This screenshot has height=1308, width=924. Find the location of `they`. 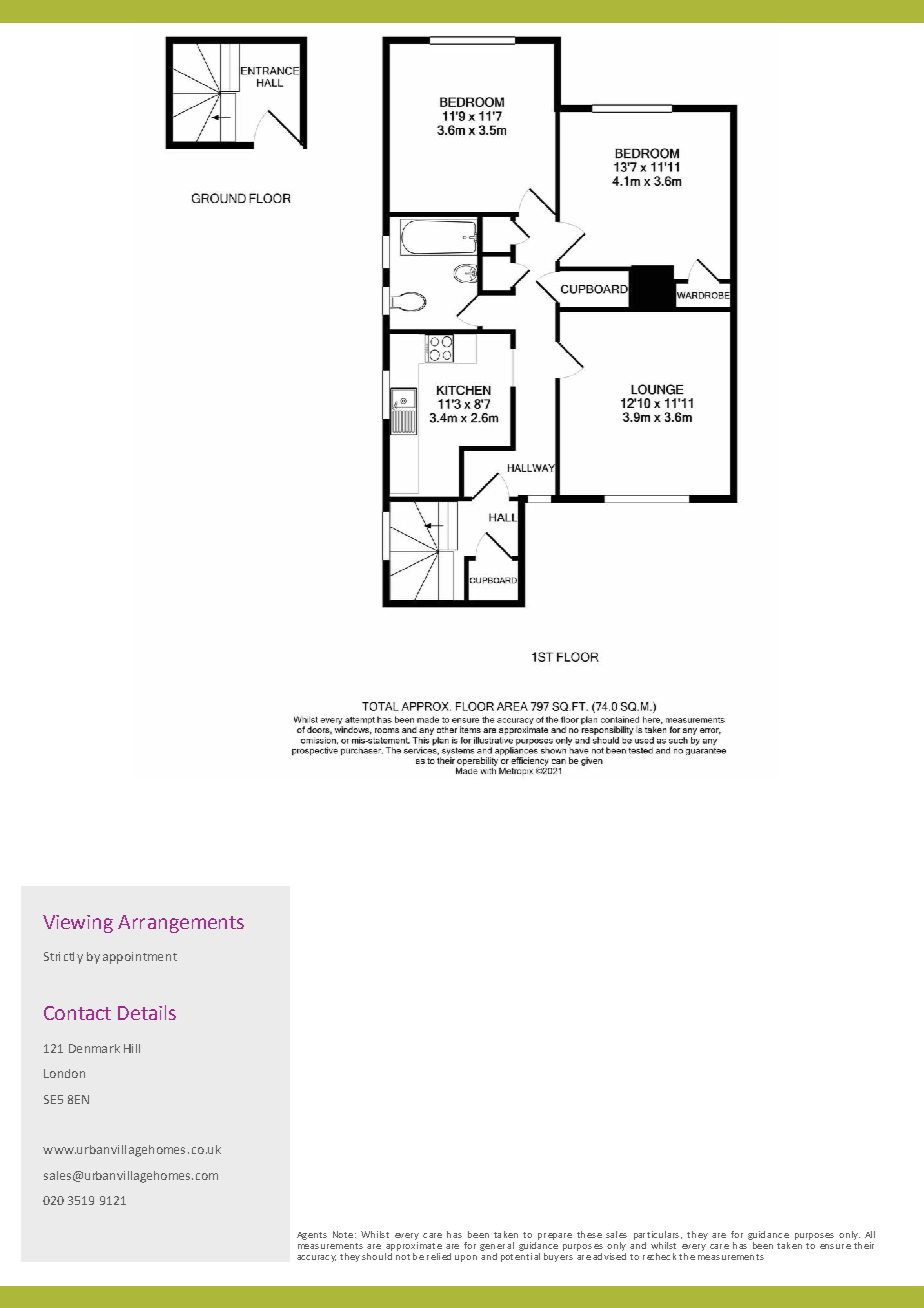

they is located at coordinates (350, 1257).
